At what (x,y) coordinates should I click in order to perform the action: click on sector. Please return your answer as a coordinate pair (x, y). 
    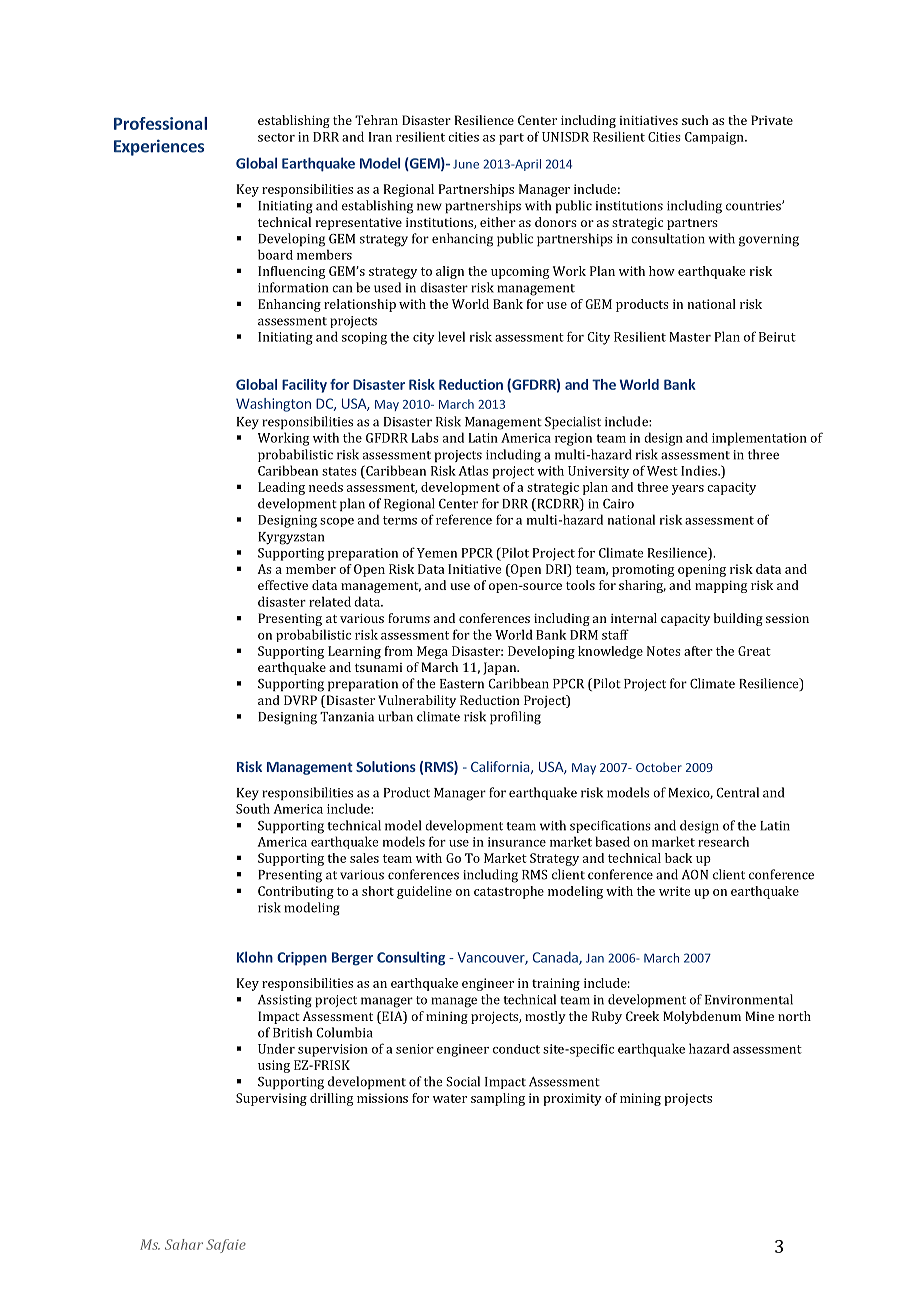
    Looking at the image, I should click on (276, 137).
